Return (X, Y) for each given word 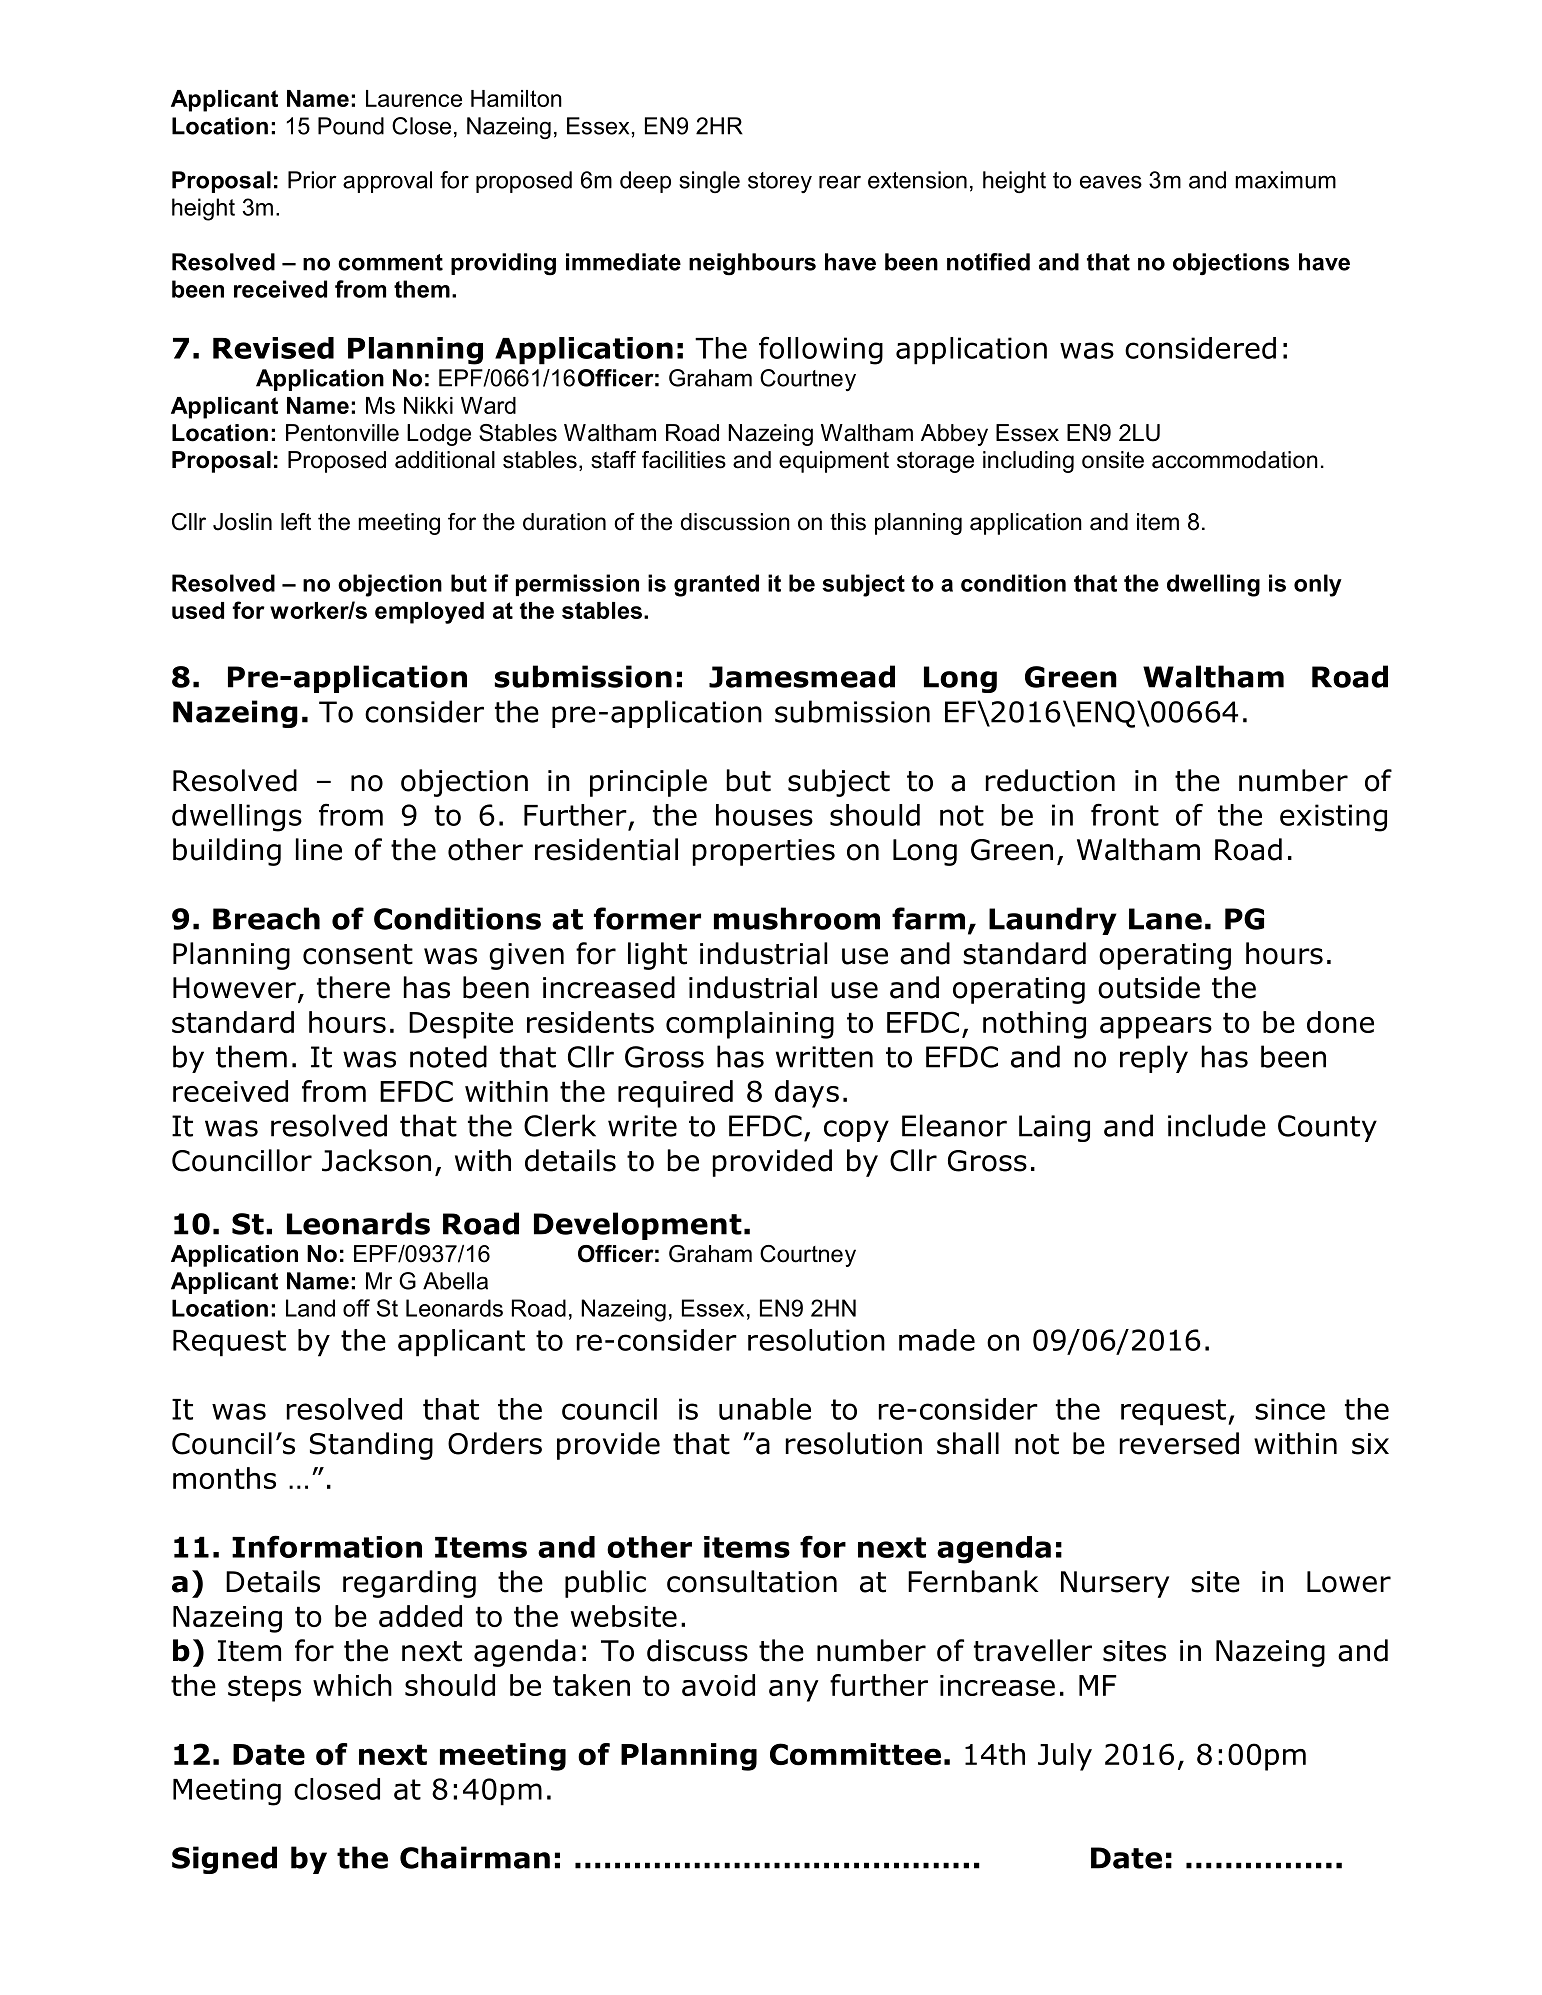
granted (716, 585)
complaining (750, 1025)
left (296, 522)
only (1318, 585)
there (353, 987)
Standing (371, 1446)
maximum (1285, 180)
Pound (351, 126)
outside (1149, 987)
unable (765, 1409)
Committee (855, 1754)
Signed (224, 1860)
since (1290, 1409)
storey (780, 182)
